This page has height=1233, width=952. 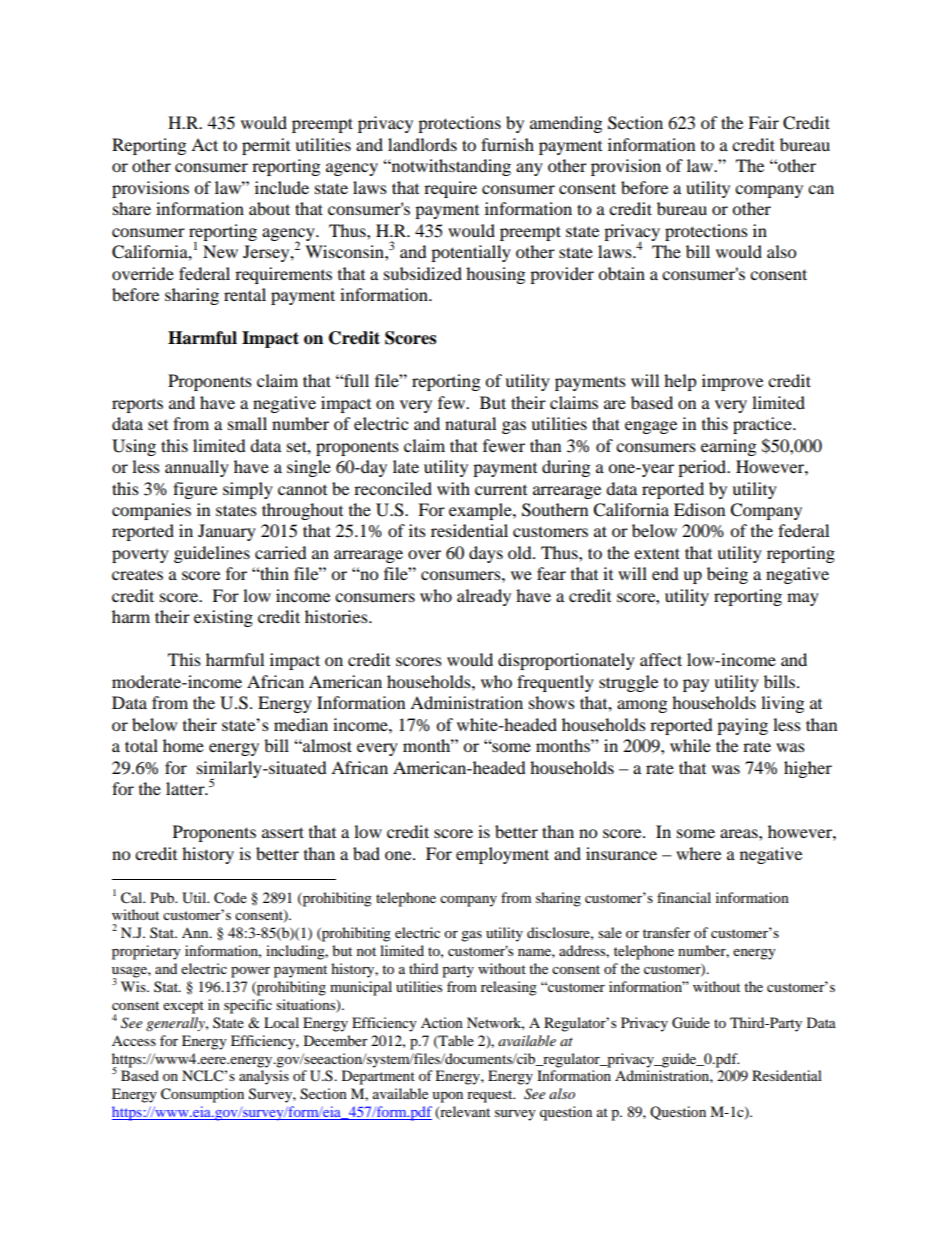 I want to click on permit, so click(x=266, y=146).
